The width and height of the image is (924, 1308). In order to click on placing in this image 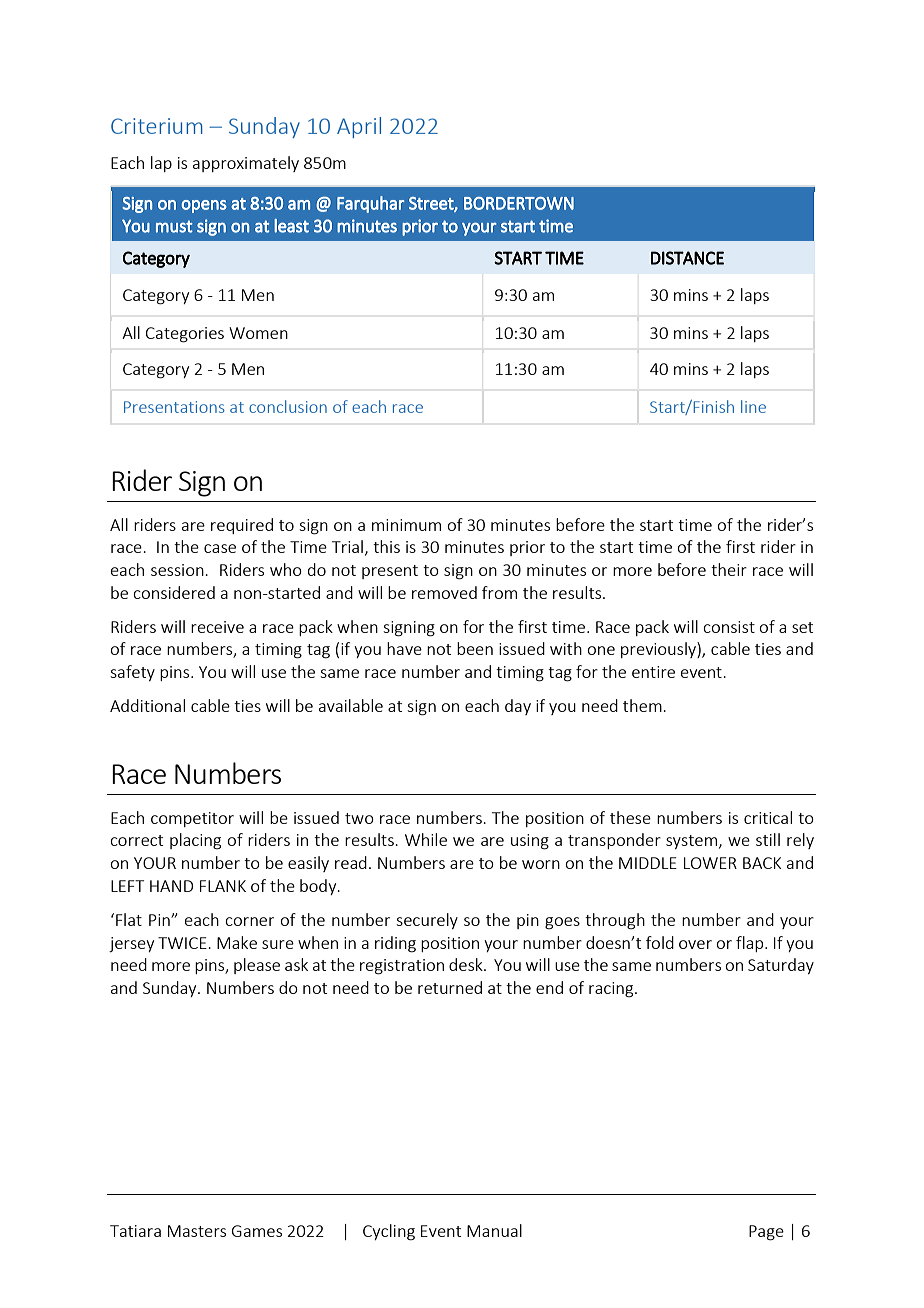, I will do `click(195, 841)`.
